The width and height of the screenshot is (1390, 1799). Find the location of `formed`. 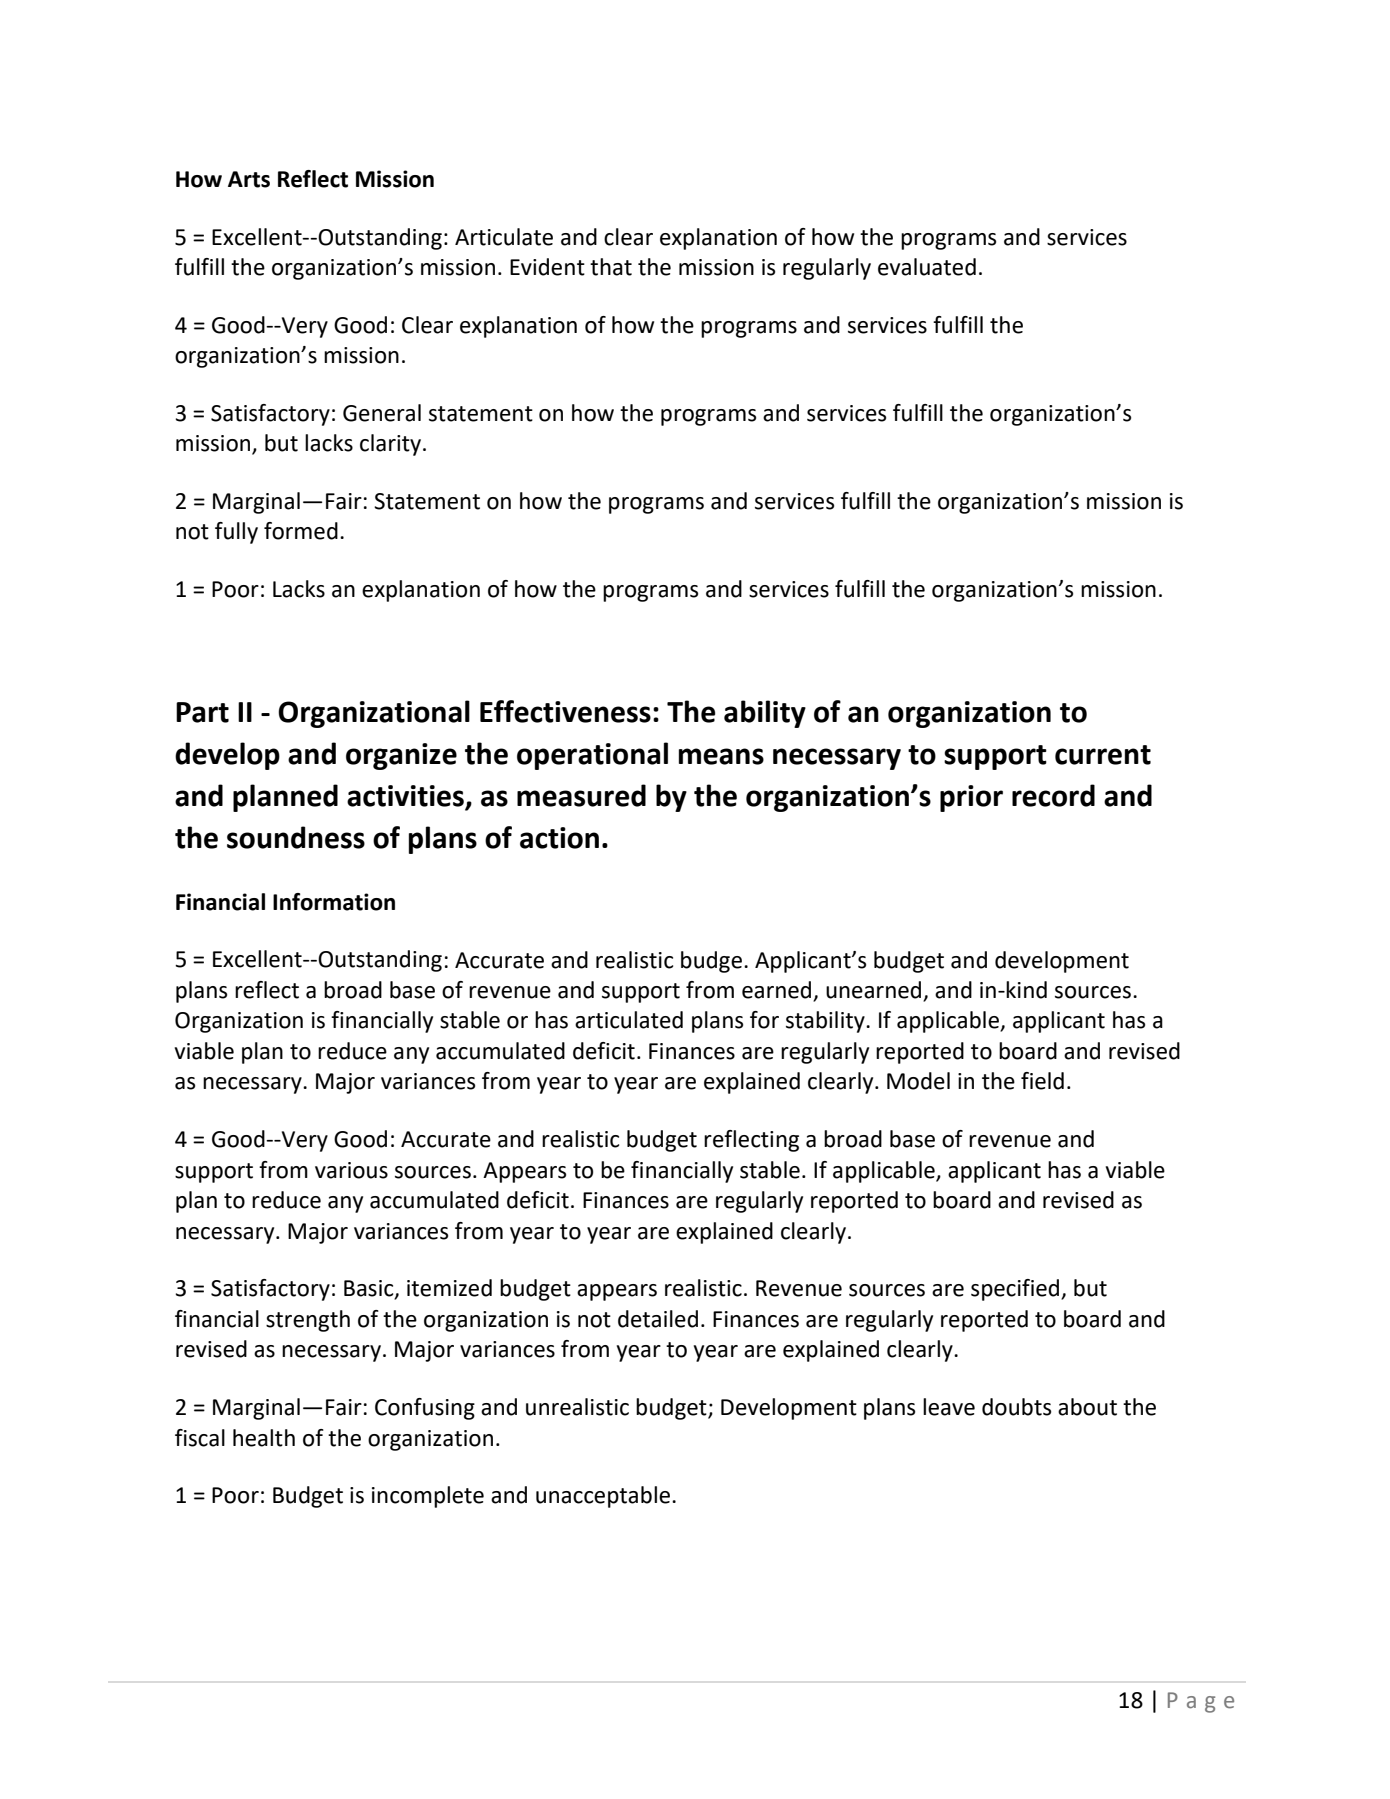

formed is located at coordinates (301, 531).
